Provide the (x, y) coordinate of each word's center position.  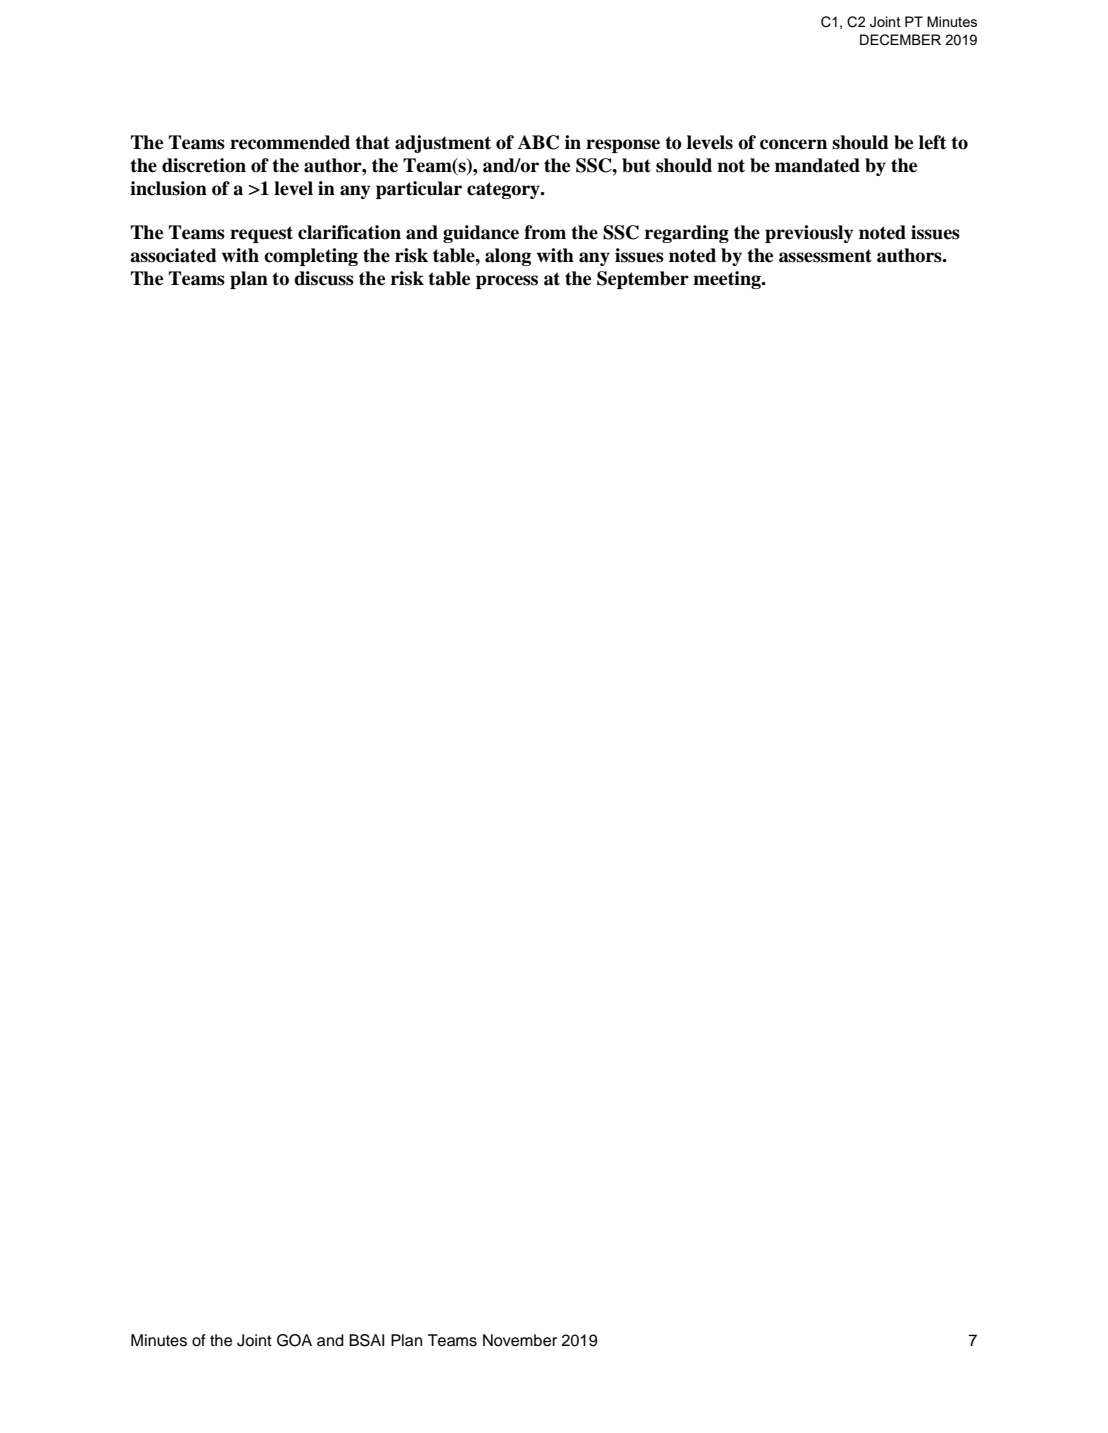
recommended (290, 142)
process (507, 282)
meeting (728, 280)
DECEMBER (900, 40)
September (643, 280)
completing (311, 257)
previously (809, 234)
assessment (825, 256)
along (508, 257)
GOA (294, 1340)
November (520, 1340)
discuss (324, 278)
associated (173, 255)
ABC (538, 142)
